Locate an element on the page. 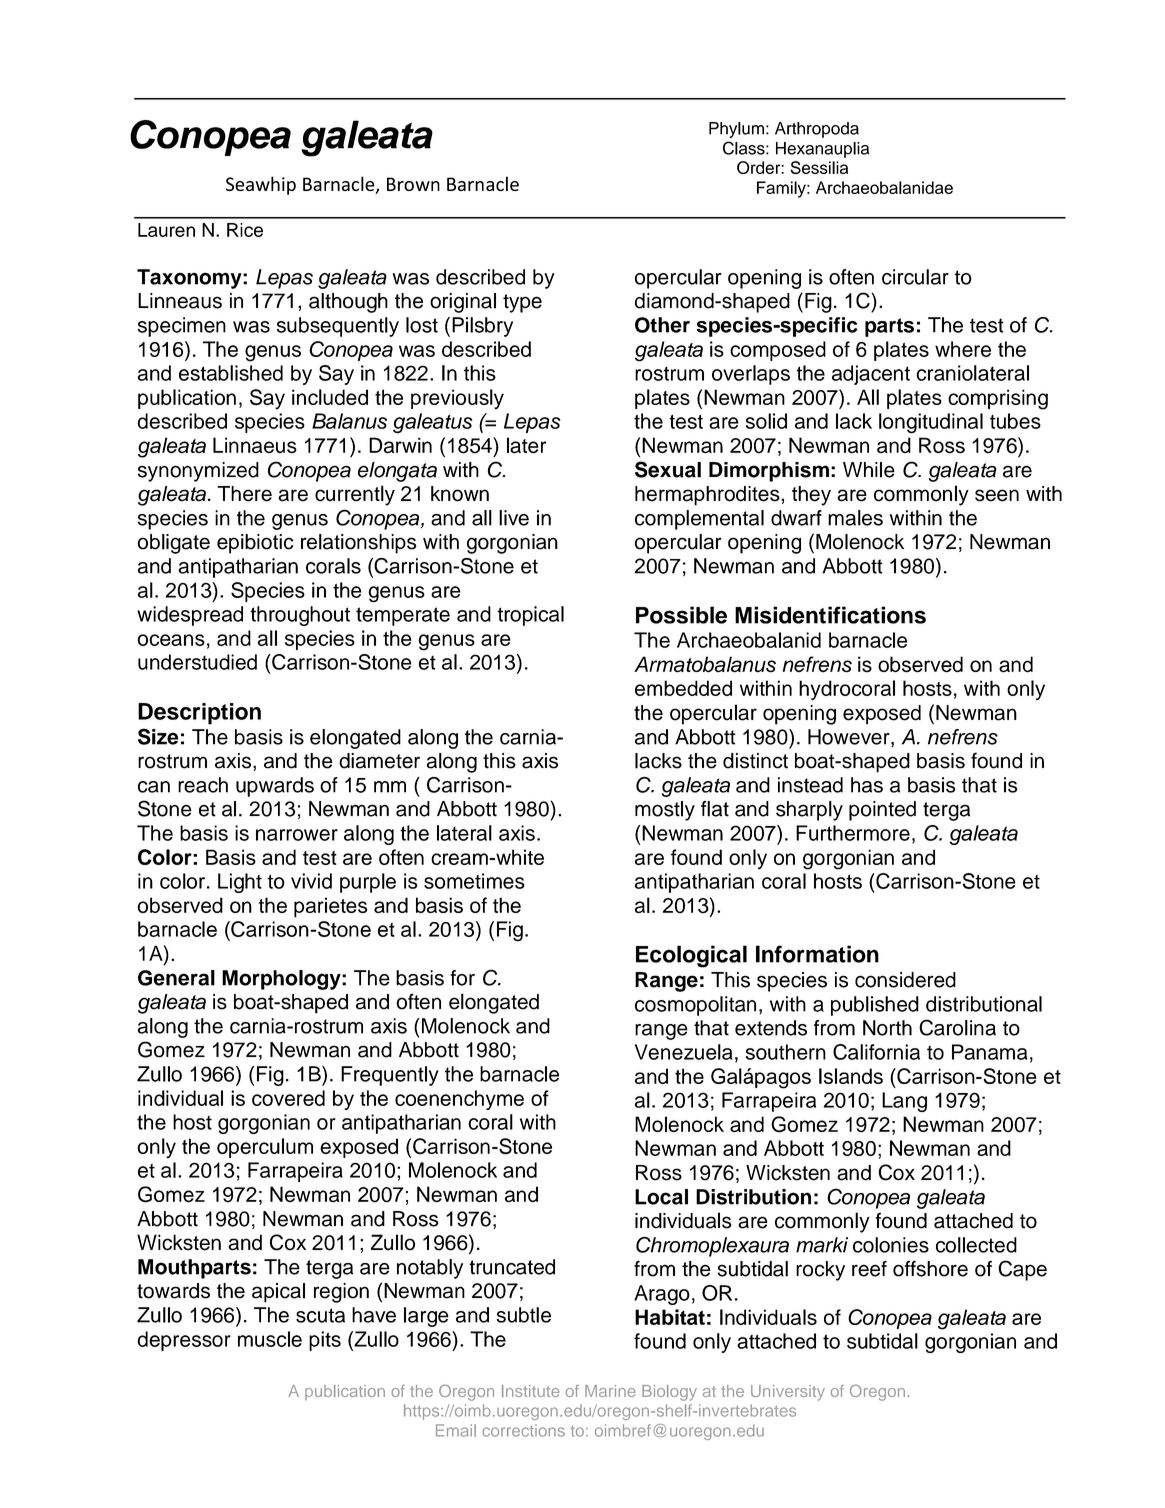 This image has height=1508, width=1165. Rice is located at coordinates (245, 230).
